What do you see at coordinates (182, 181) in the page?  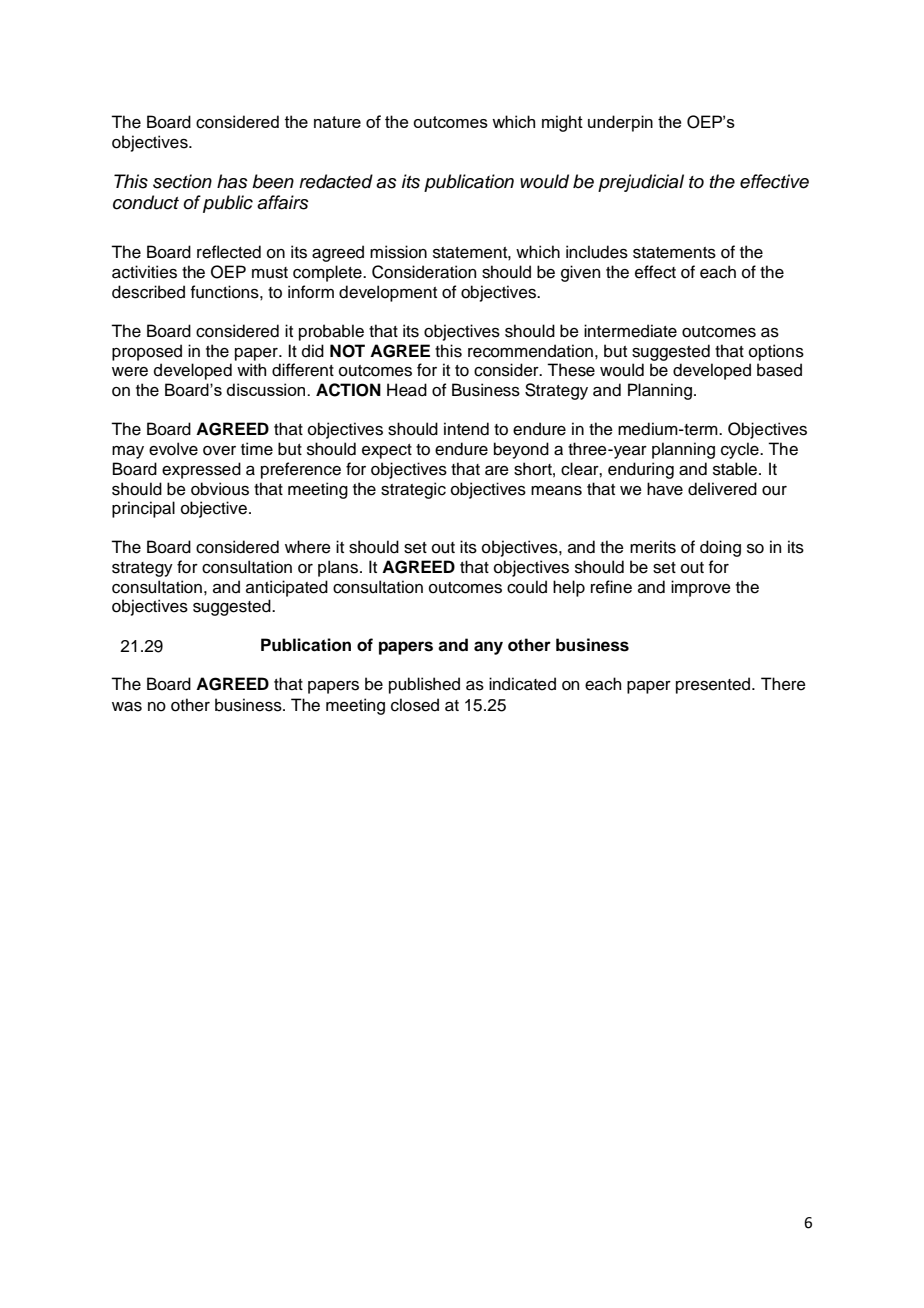 I see `section` at bounding box center [182, 181].
